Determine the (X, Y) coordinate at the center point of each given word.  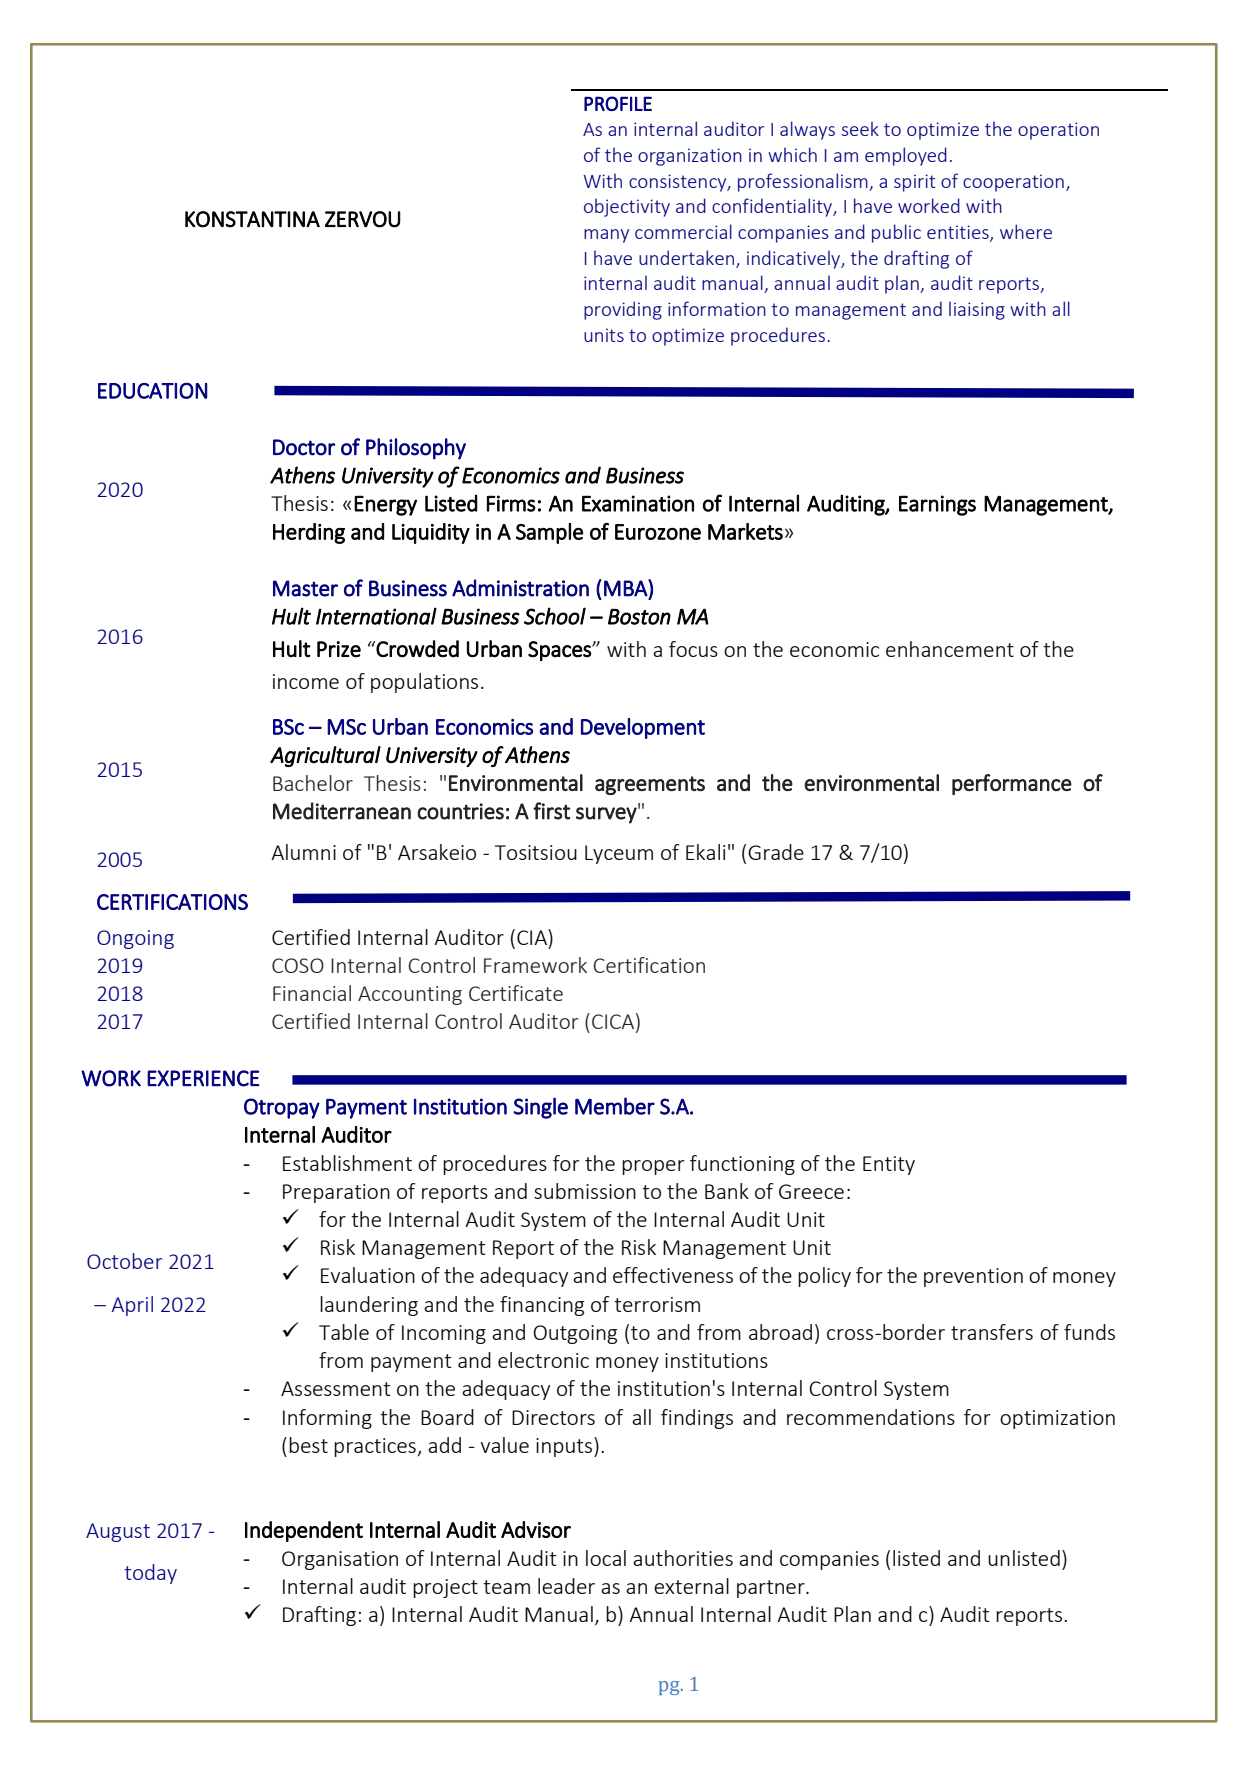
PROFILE (618, 103)
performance (1012, 784)
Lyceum (619, 854)
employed (906, 156)
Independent (304, 1531)
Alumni (303, 852)
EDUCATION (153, 391)
